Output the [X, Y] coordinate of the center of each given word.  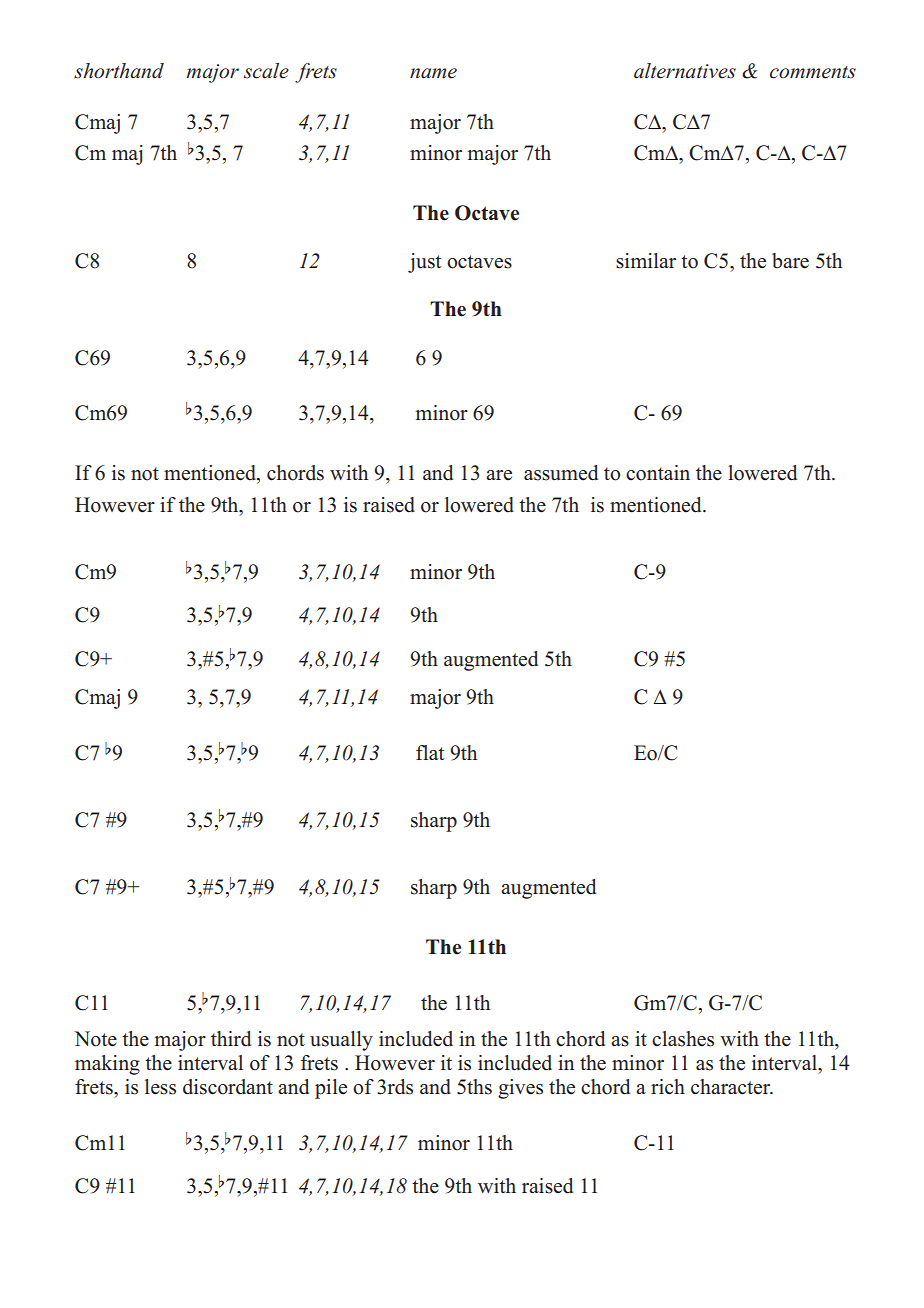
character [732, 1087]
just [425, 263]
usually [341, 1041]
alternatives [685, 71]
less [160, 1087]
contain [658, 473]
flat [430, 752]
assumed [561, 473]
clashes [683, 1039]
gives [520, 1089]
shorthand [119, 71]
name [433, 73]
